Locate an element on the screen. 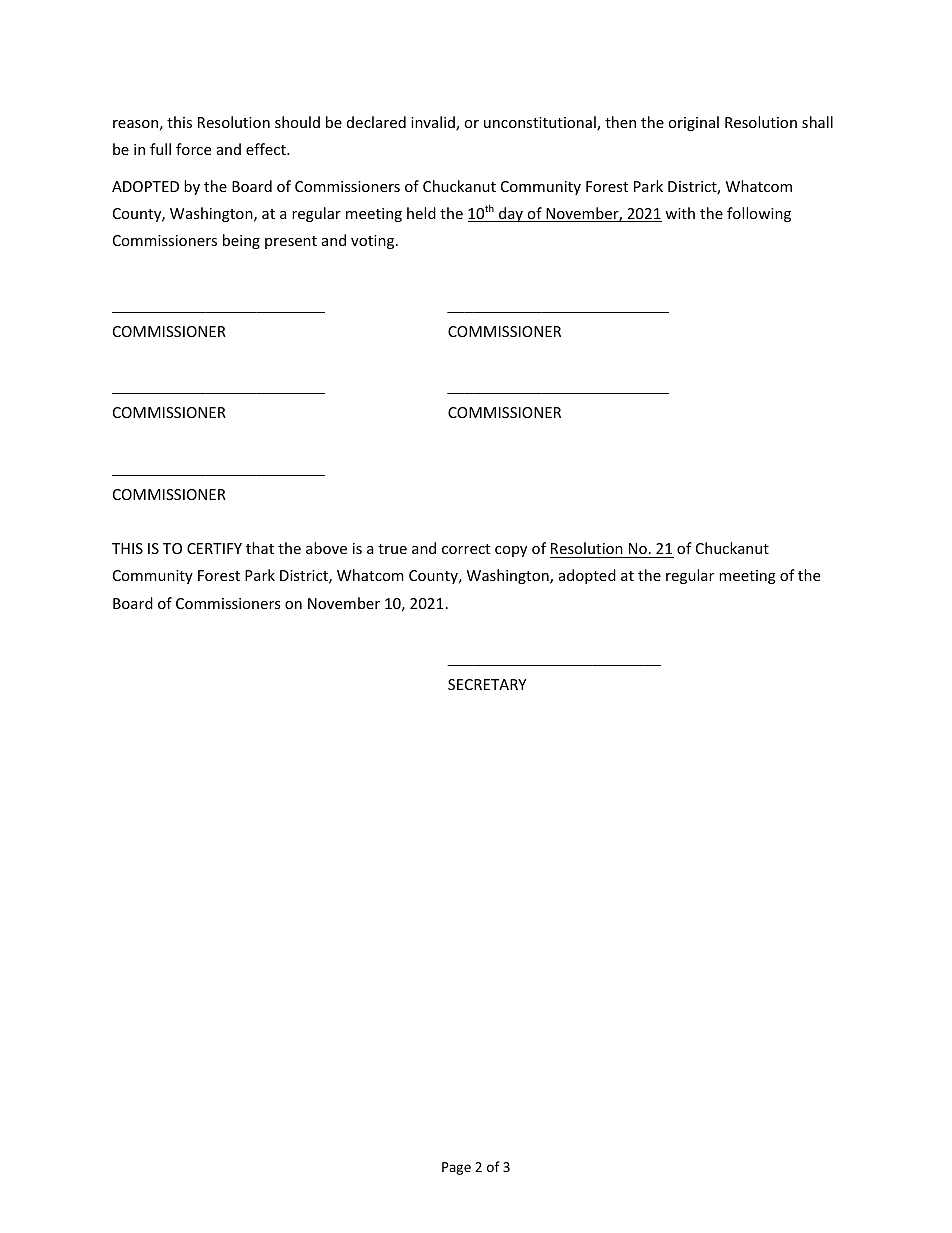  original is located at coordinates (693, 123).
